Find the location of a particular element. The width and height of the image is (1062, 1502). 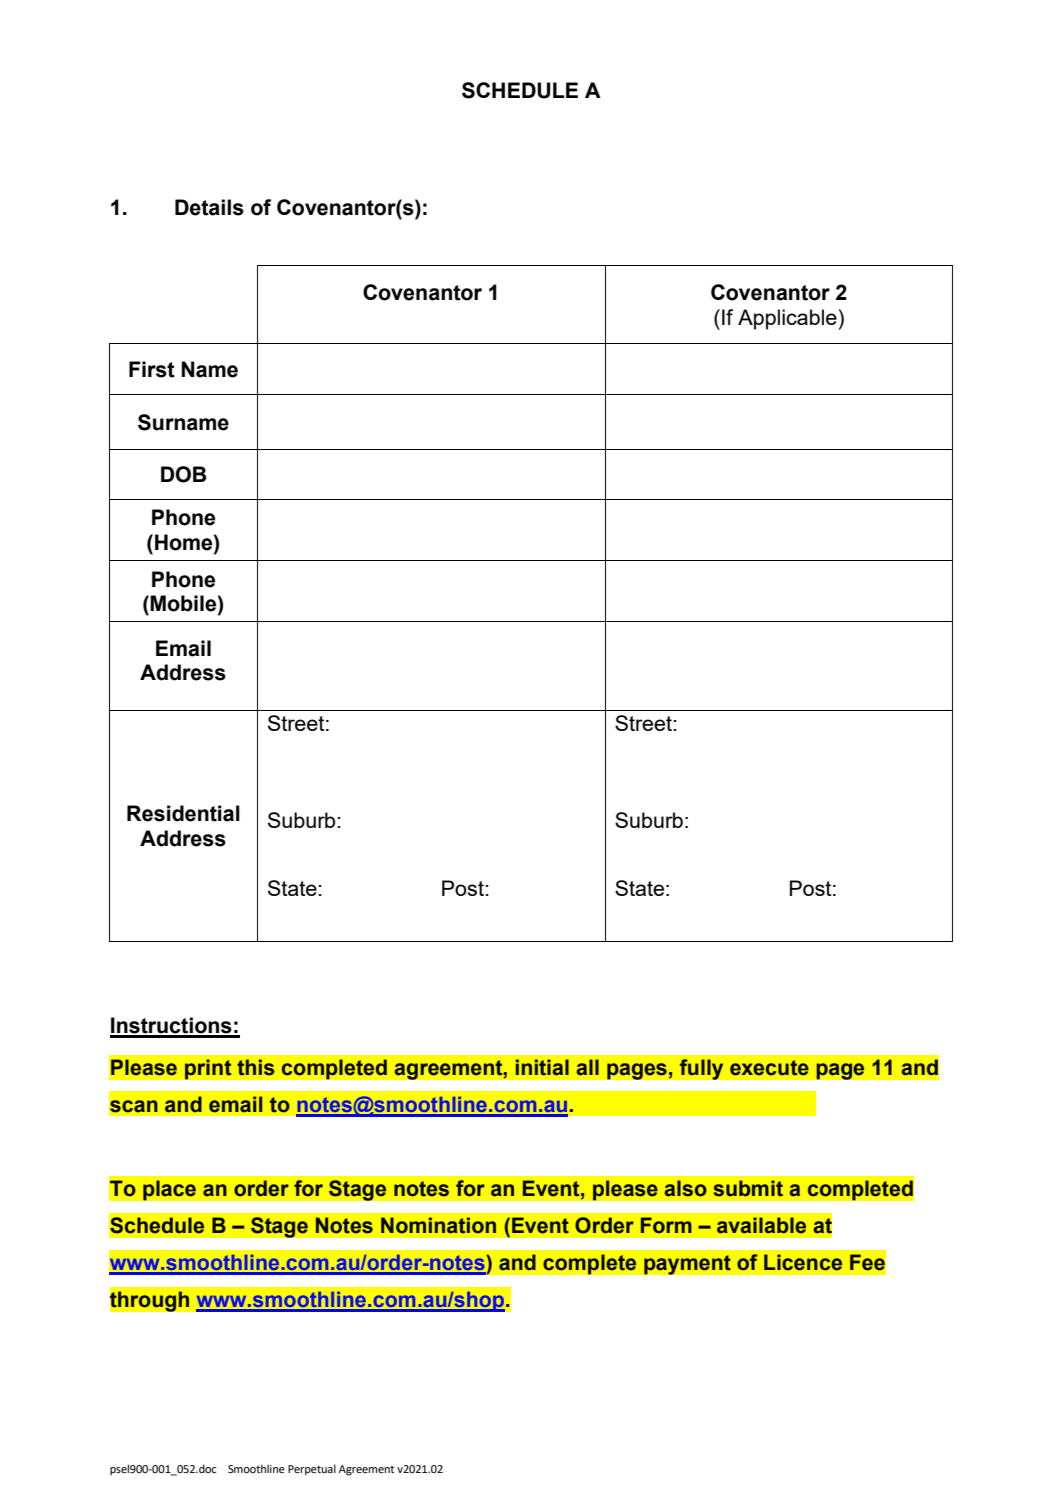

fully is located at coordinates (701, 1069).
